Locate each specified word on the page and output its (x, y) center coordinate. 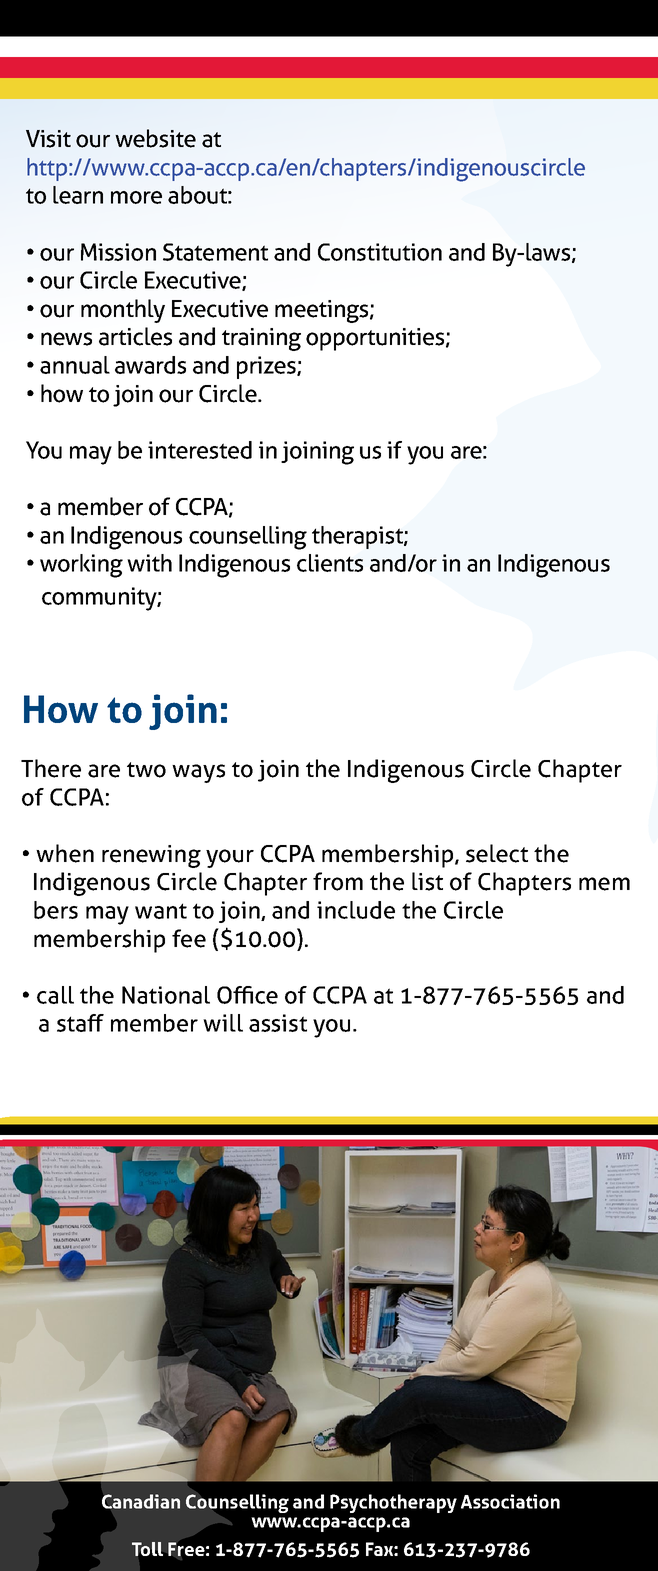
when (65, 853)
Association (510, 1501)
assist (278, 1023)
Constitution (380, 252)
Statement (215, 252)
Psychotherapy (393, 1503)
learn (78, 195)
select (497, 853)
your (230, 858)
